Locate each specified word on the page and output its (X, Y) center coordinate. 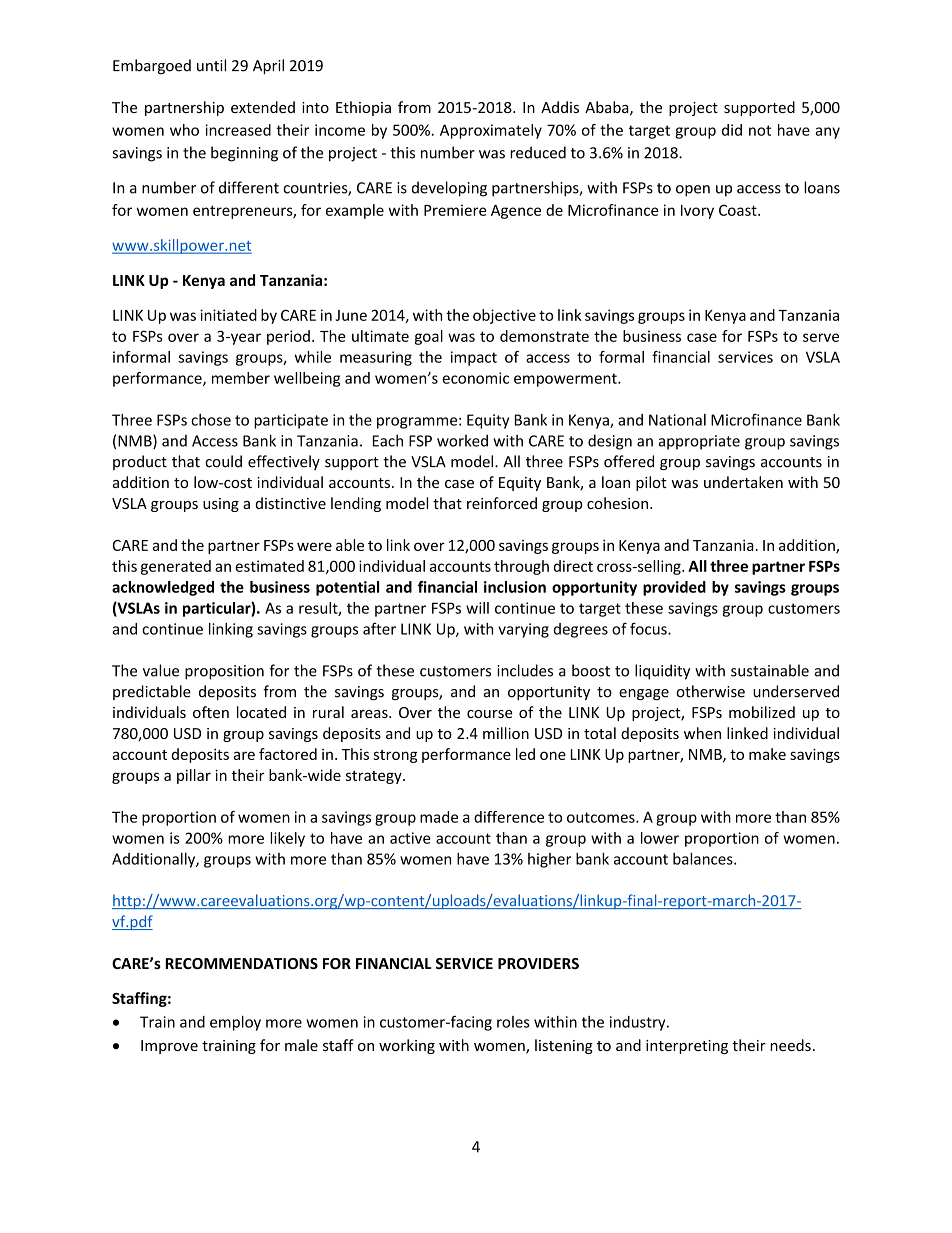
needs (790, 1045)
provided (674, 588)
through (521, 567)
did (732, 130)
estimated (269, 566)
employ (235, 1023)
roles (513, 1022)
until (211, 65)
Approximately (491, 131)
